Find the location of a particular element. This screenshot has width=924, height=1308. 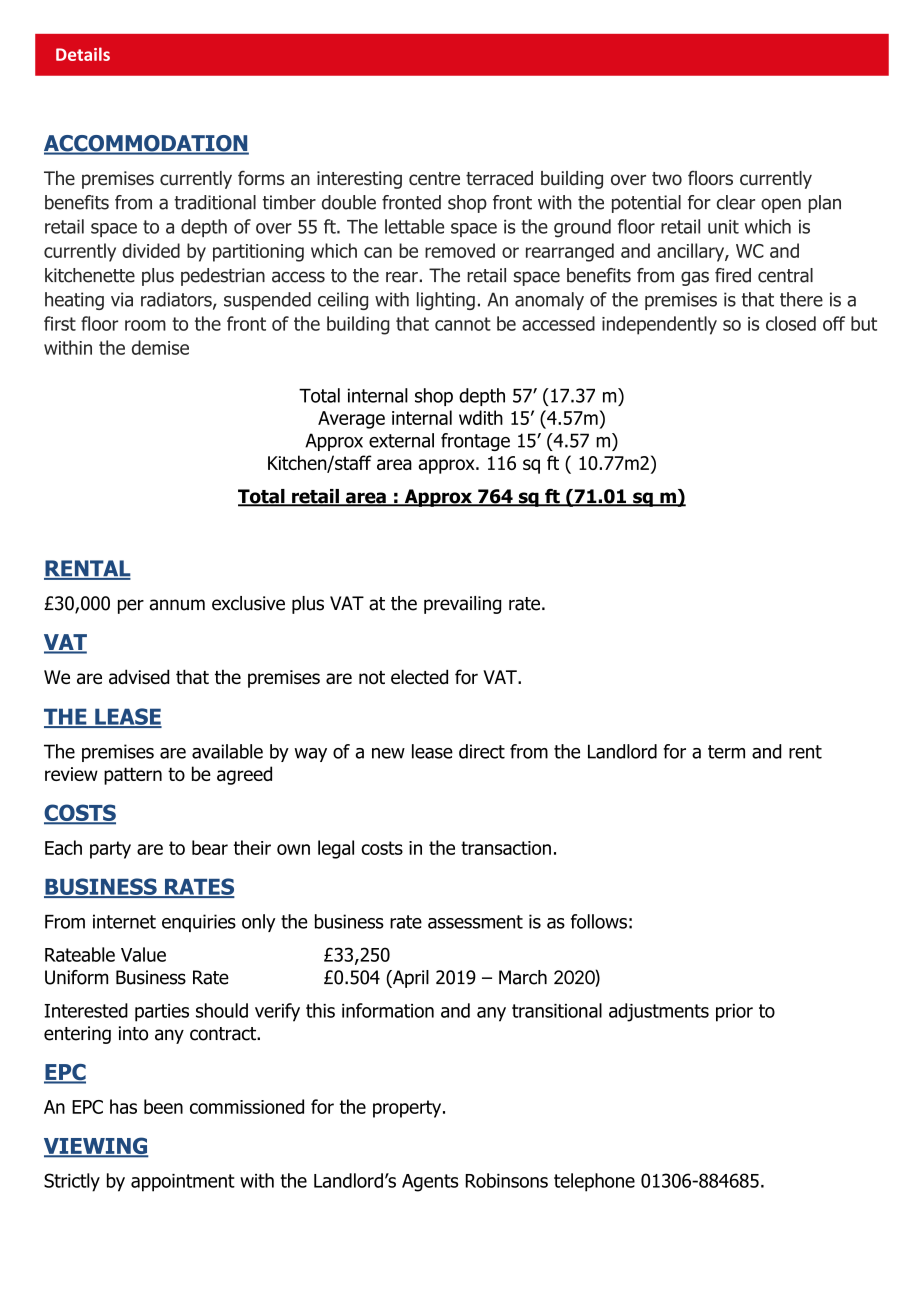

there is located at coordinates (801, 299).
